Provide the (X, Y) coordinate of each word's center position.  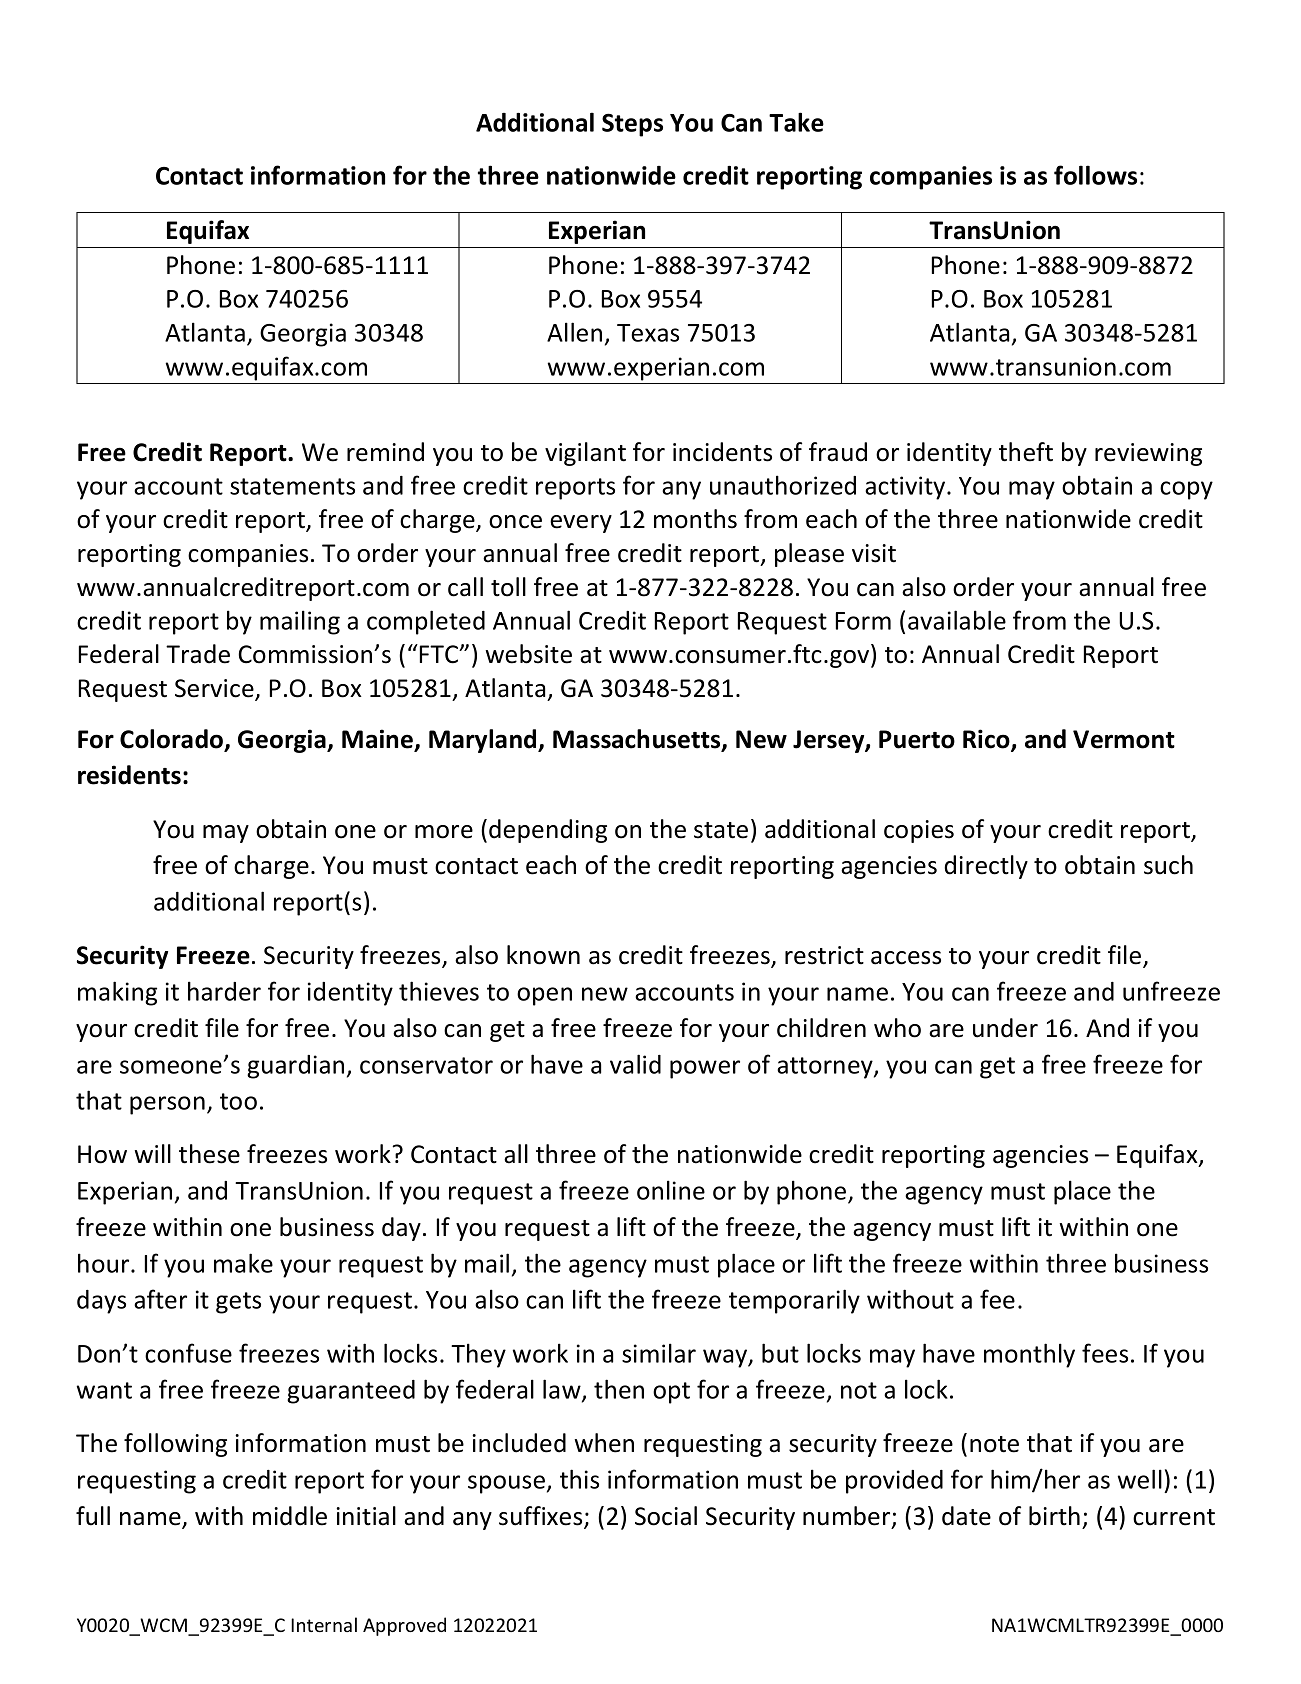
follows (1095, 175)
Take (796, 122)
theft (1026, 452)
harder (224, 991)
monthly (1029, 1355)
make (243, 1263)
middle (290, 1516)
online (671, 1190)
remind (385, 452)
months (695, 519)
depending (548, 831)
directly (986, 867)
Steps (632, 125)
